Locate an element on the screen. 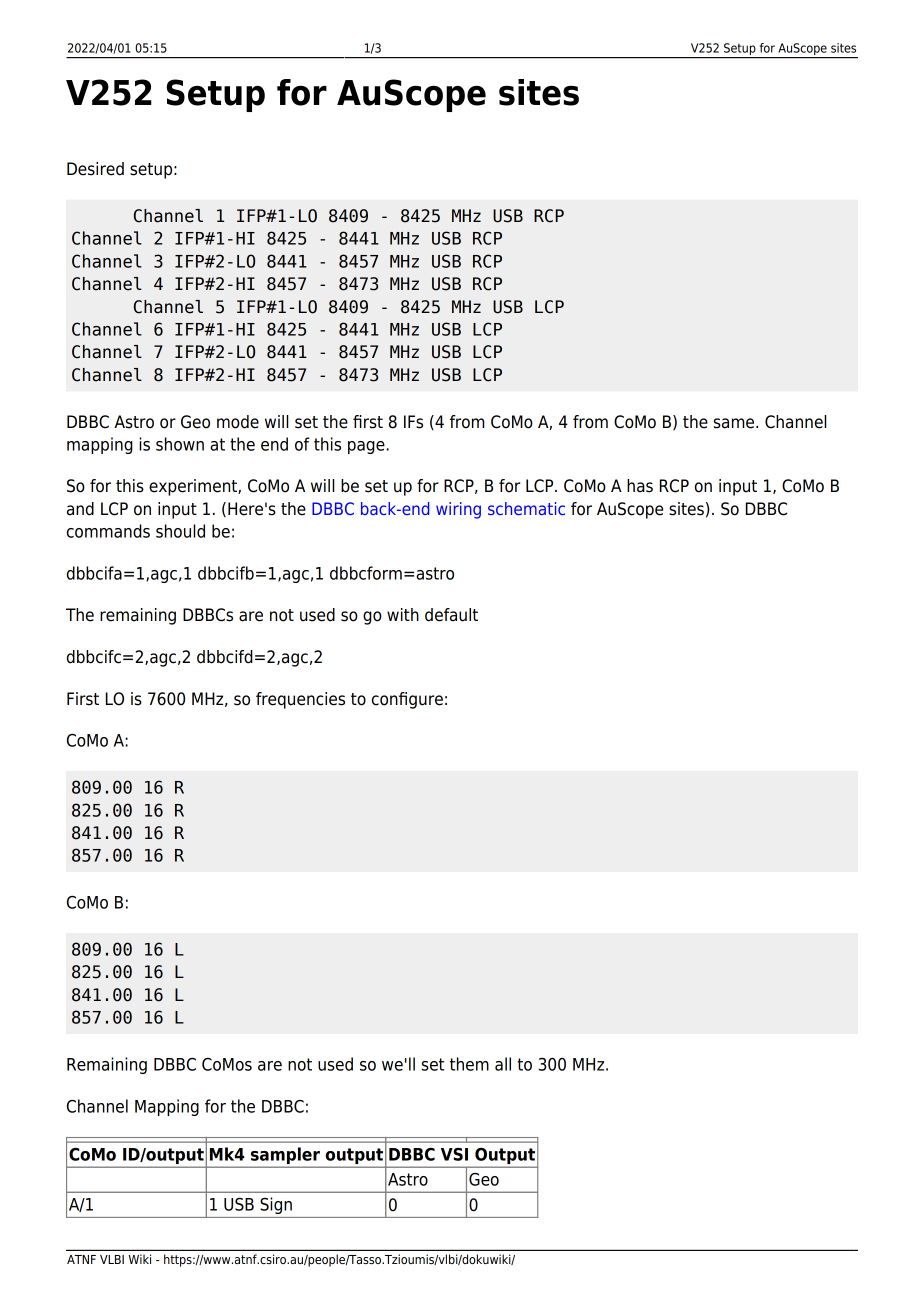 The image size is (924, 1308). sampler is located at coordinates (285, 1157).
